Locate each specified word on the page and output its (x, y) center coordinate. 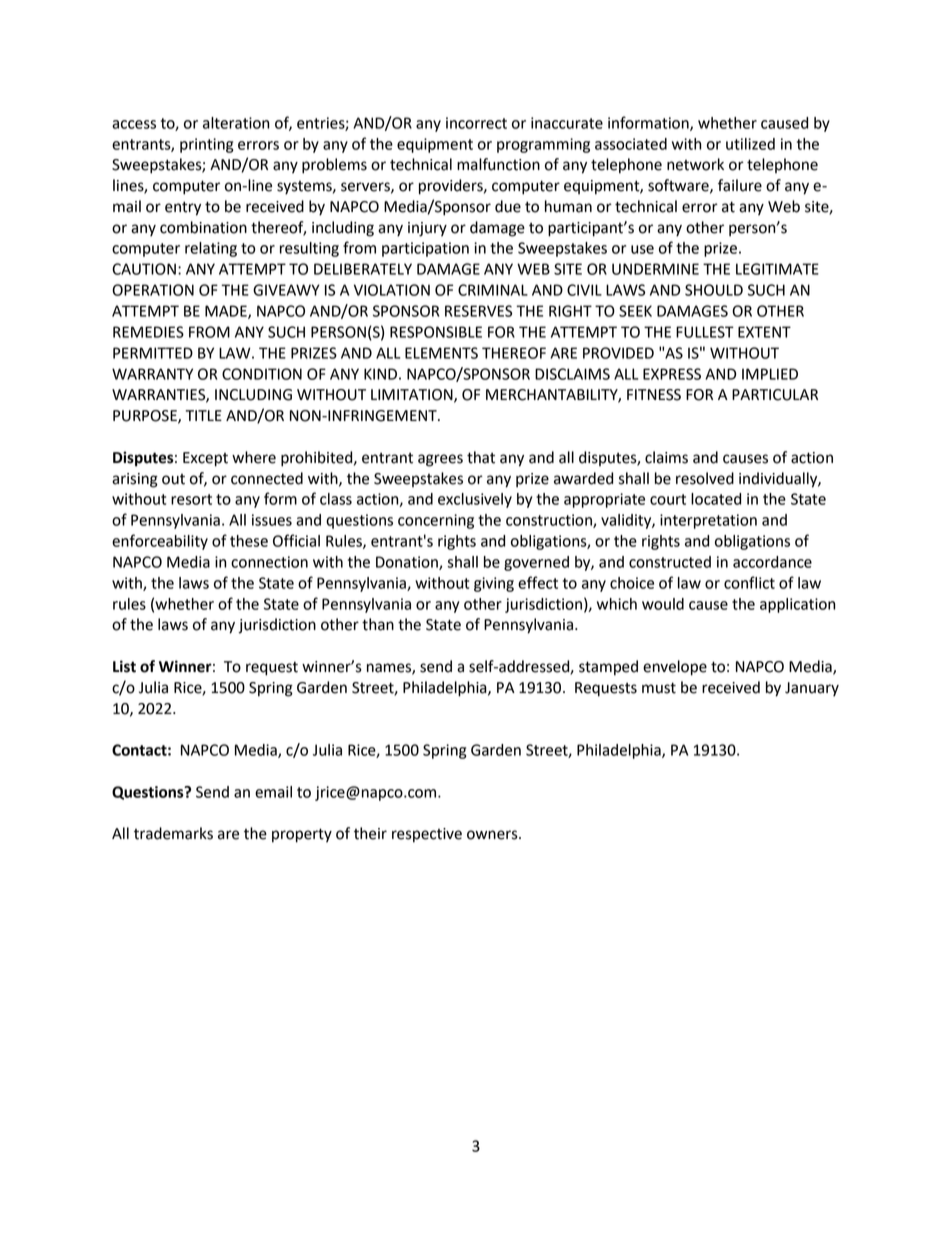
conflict (749, 582)
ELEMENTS (441, 353)
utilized (750, 144)
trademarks (173, 833)
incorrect (476, 123)
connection (269, 562)
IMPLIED (770, 374)
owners (493, 835)
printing (206, 145)
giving (494, 584)
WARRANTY (152, 374)
